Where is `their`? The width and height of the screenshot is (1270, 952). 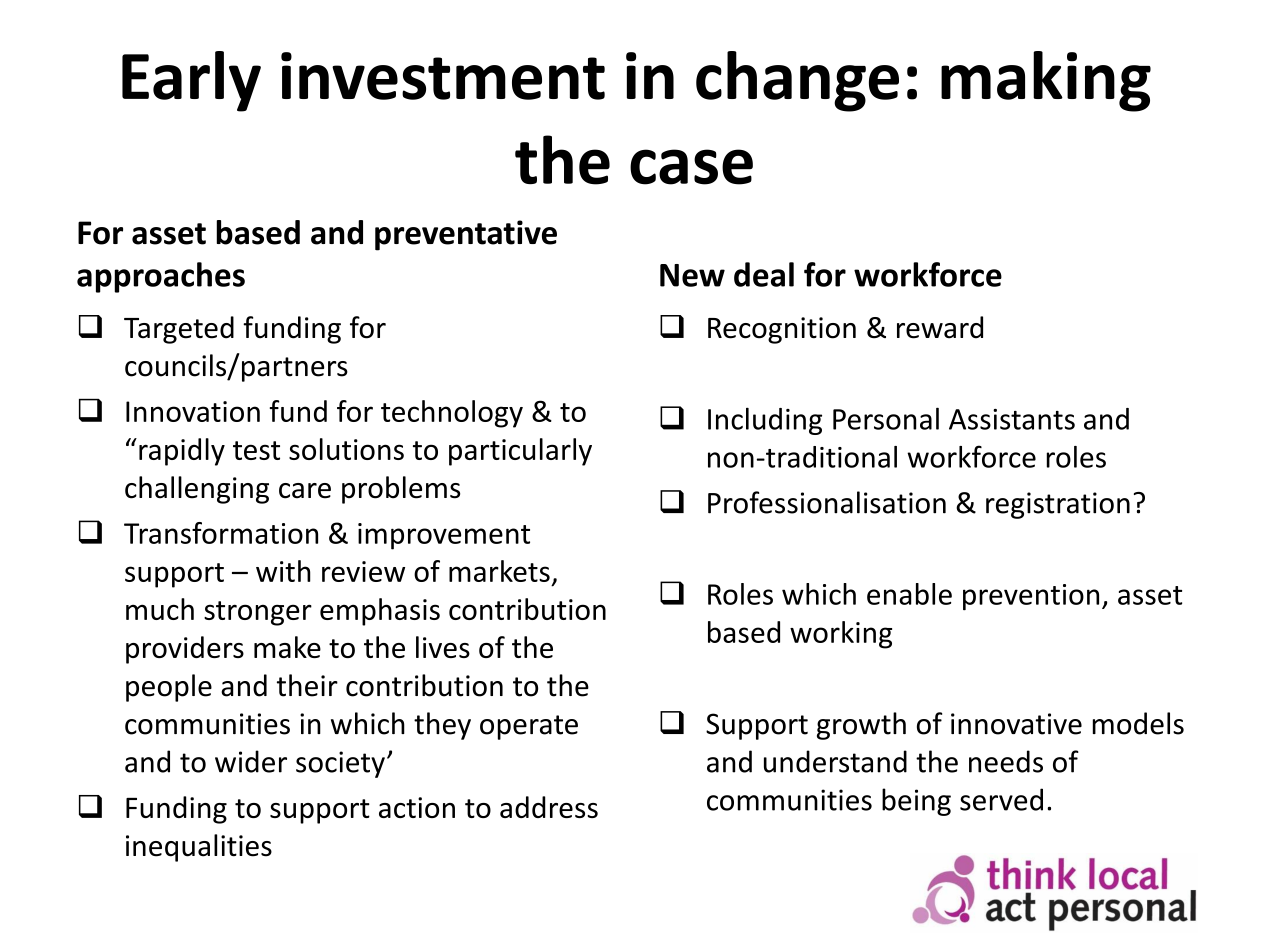 their is located at coordinates (307, 685).
